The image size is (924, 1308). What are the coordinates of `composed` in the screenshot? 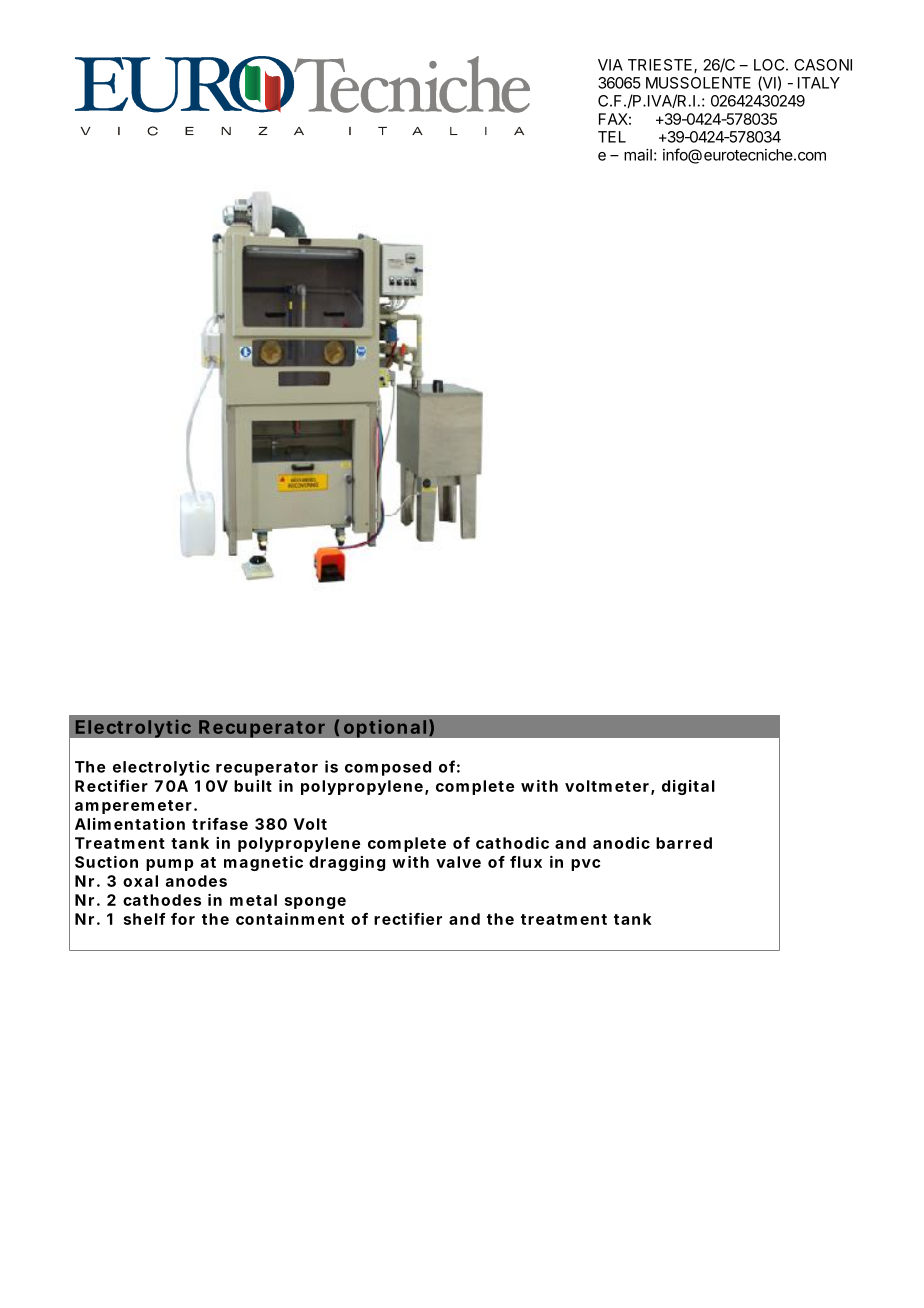 It's located at (388, 768).
